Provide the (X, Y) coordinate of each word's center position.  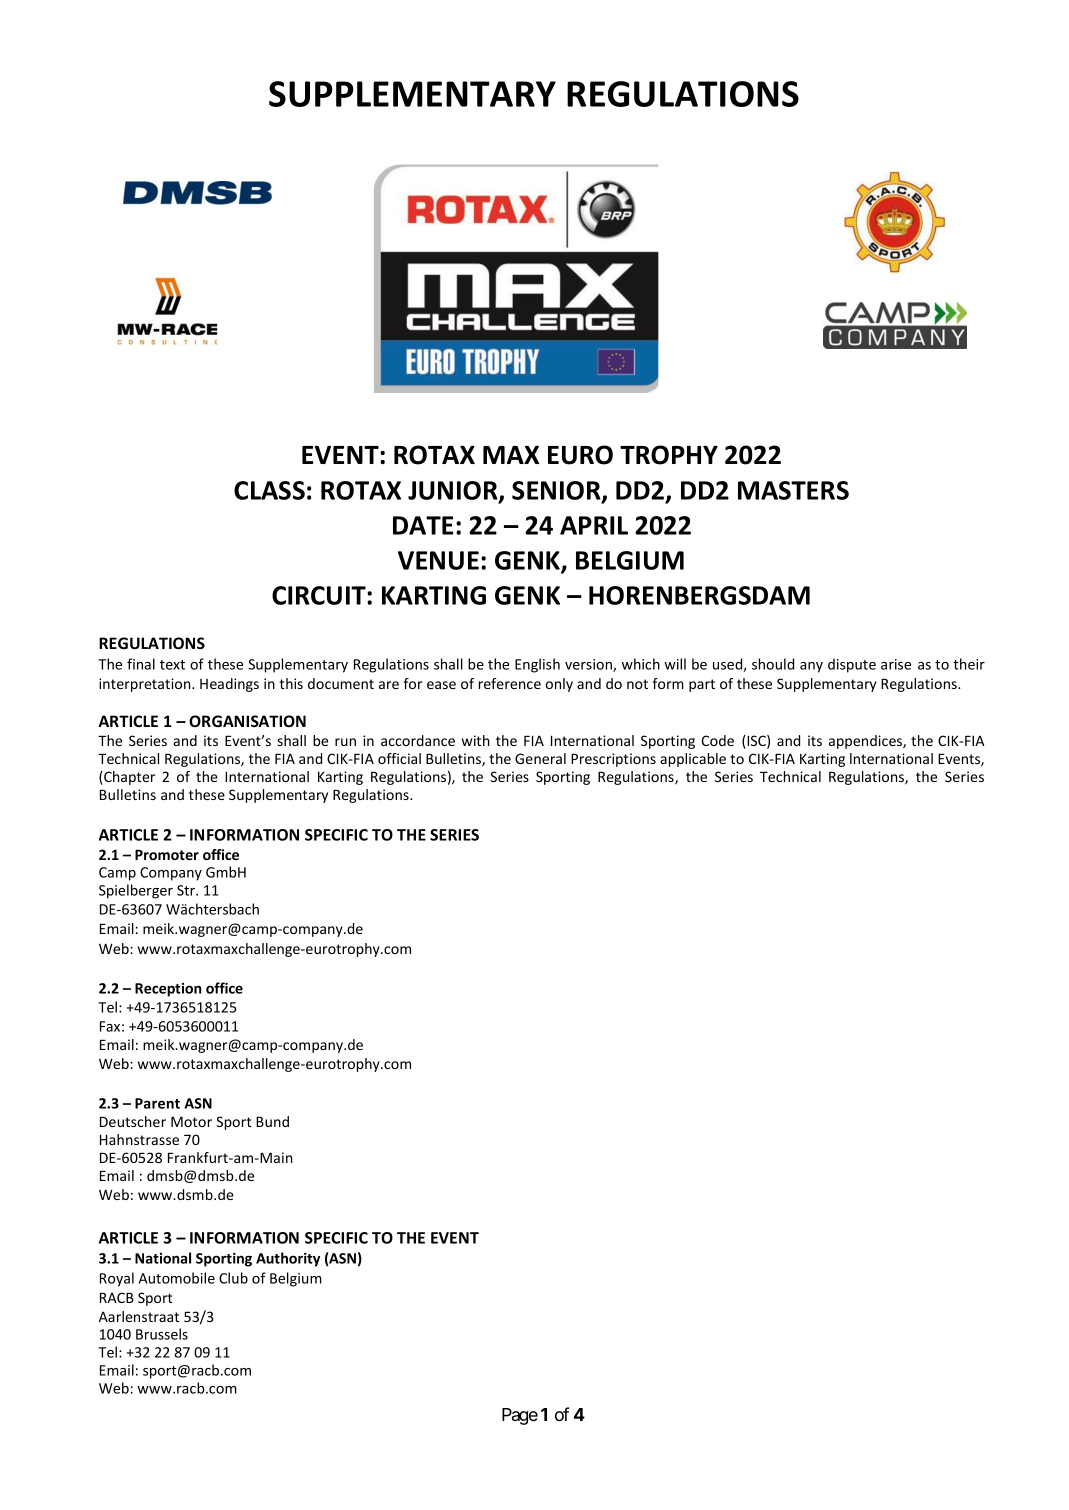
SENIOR (557, 491)
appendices (866, 742)
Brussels (162, 1334)
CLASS (269, 490)
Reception (168, 990)
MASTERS (793, 490)
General (540, 758)
